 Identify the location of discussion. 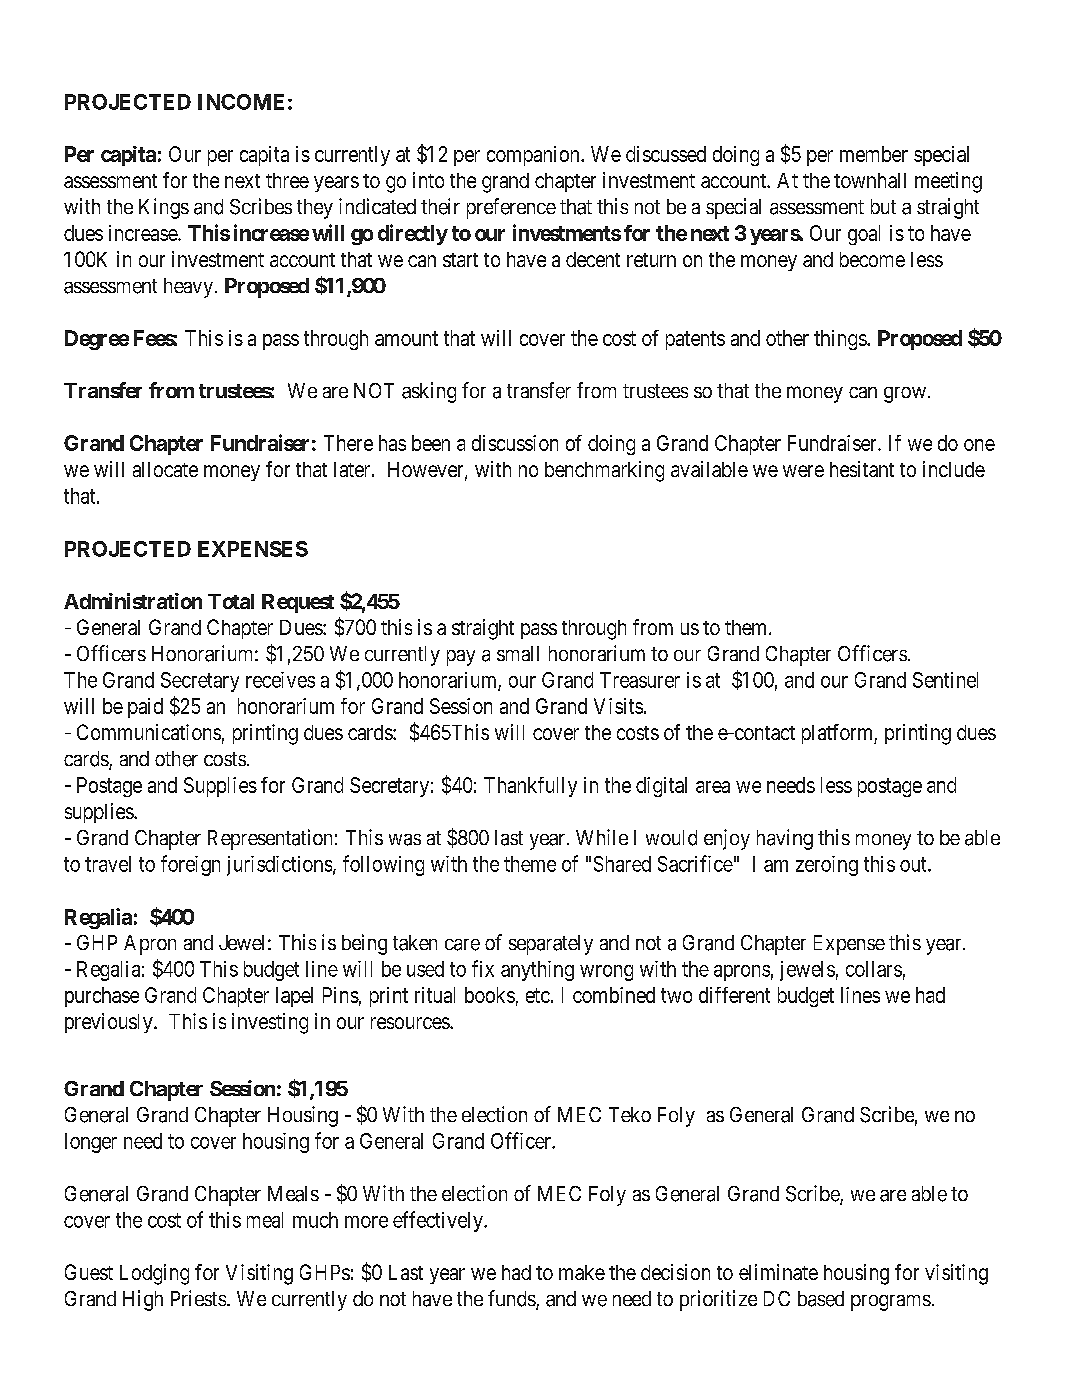
(515, 443).
